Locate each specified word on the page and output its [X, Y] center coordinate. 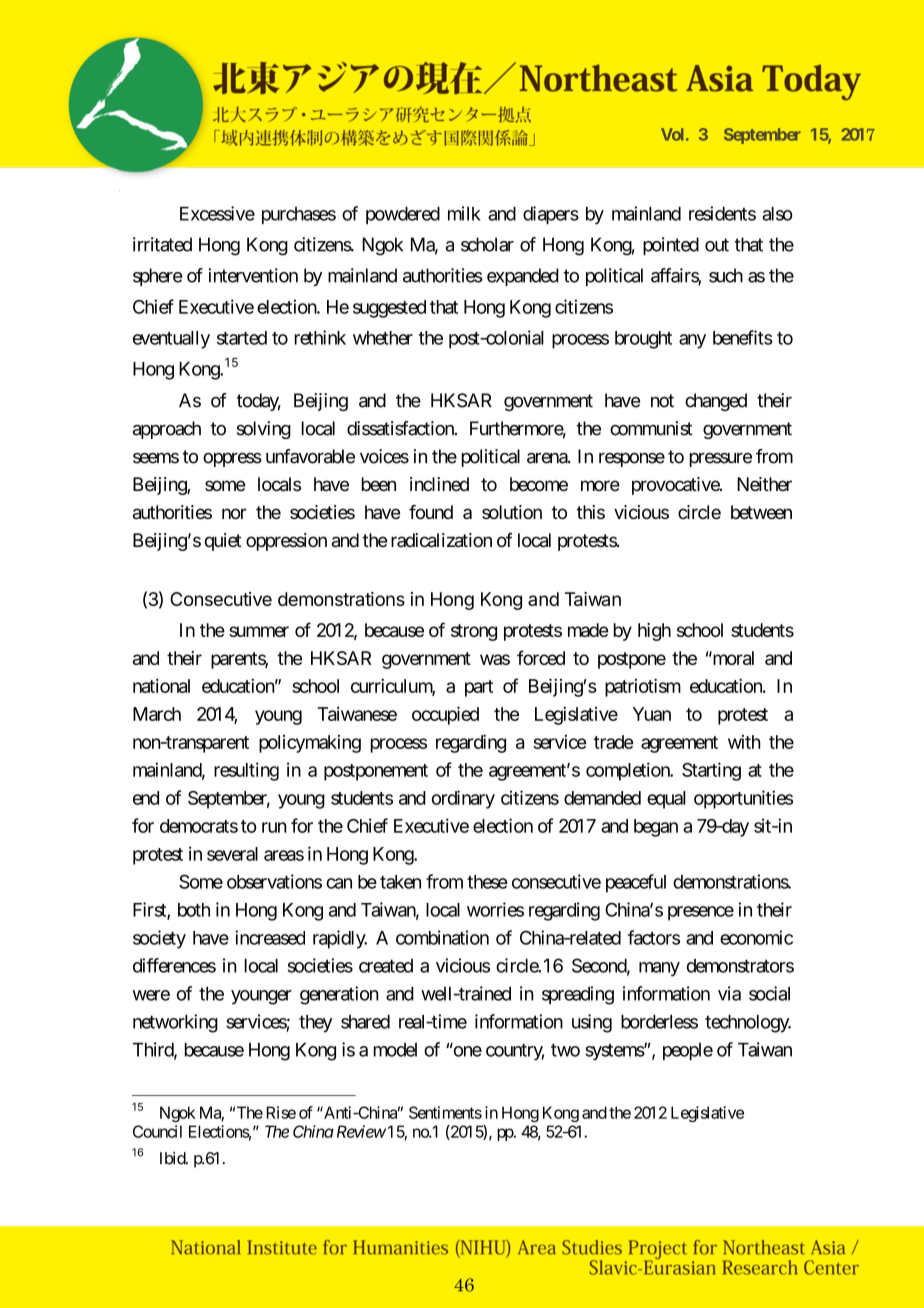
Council [157, 1131]
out [717, 245]
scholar [487, 244]
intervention [253, 275]
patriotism [643, 687]
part [479, 688]
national [161, 686]
